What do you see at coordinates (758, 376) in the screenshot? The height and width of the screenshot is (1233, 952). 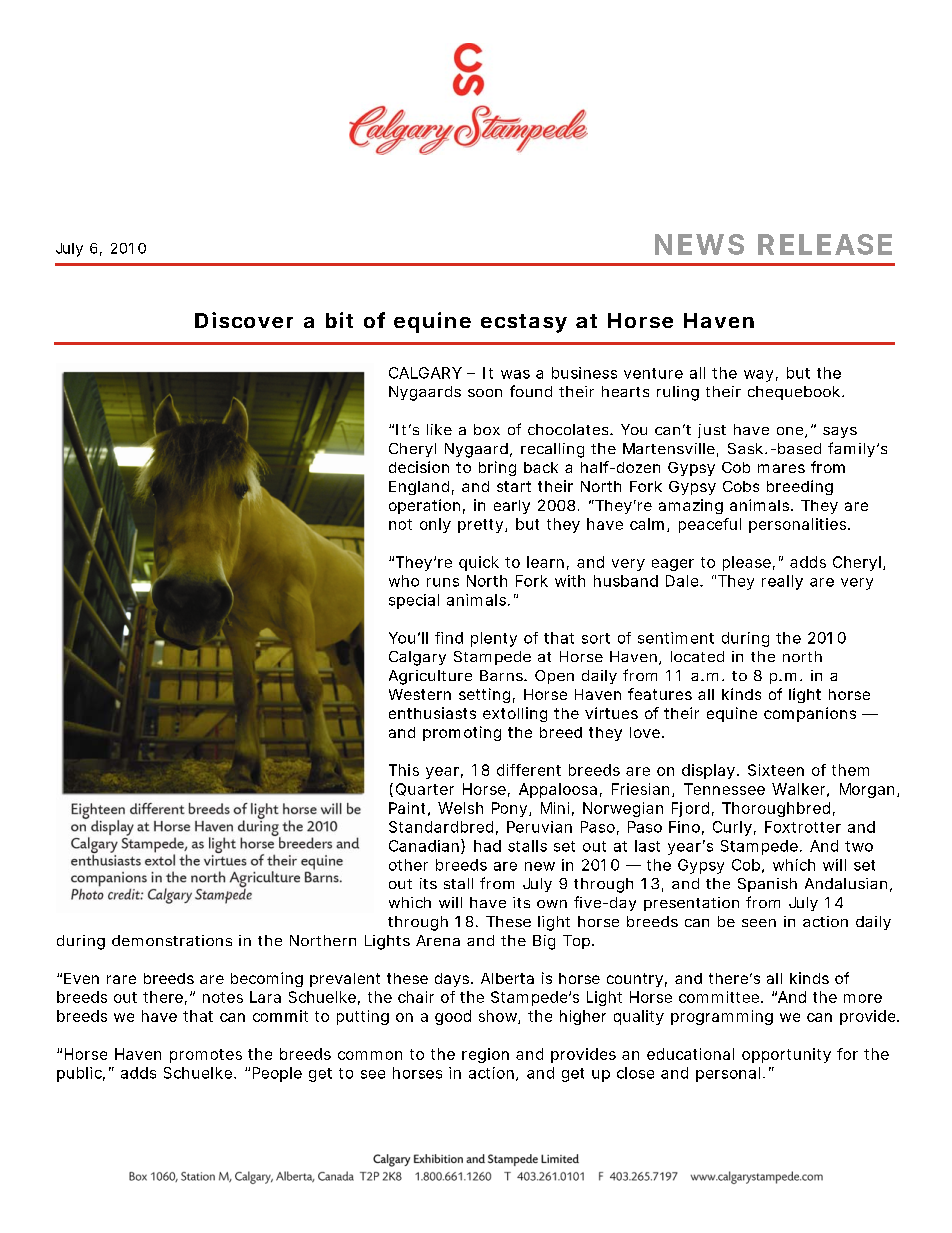 I see `way` at bounding box center [758, 376].
